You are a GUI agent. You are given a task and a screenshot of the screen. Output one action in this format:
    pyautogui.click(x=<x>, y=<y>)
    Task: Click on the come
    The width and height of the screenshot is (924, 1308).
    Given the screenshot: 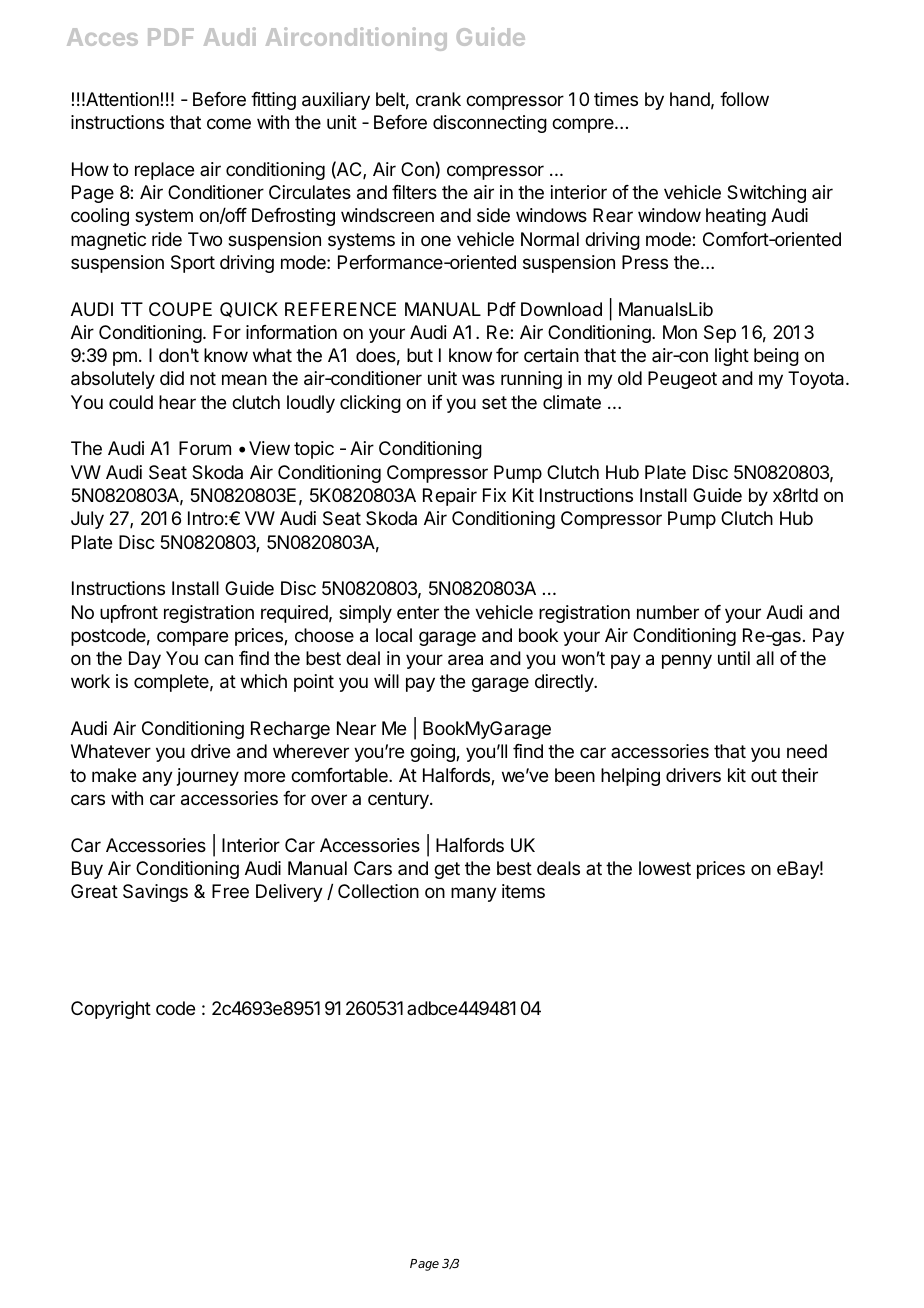 What is the action you would take?
    pyautogui.click(x=229, y=123)
